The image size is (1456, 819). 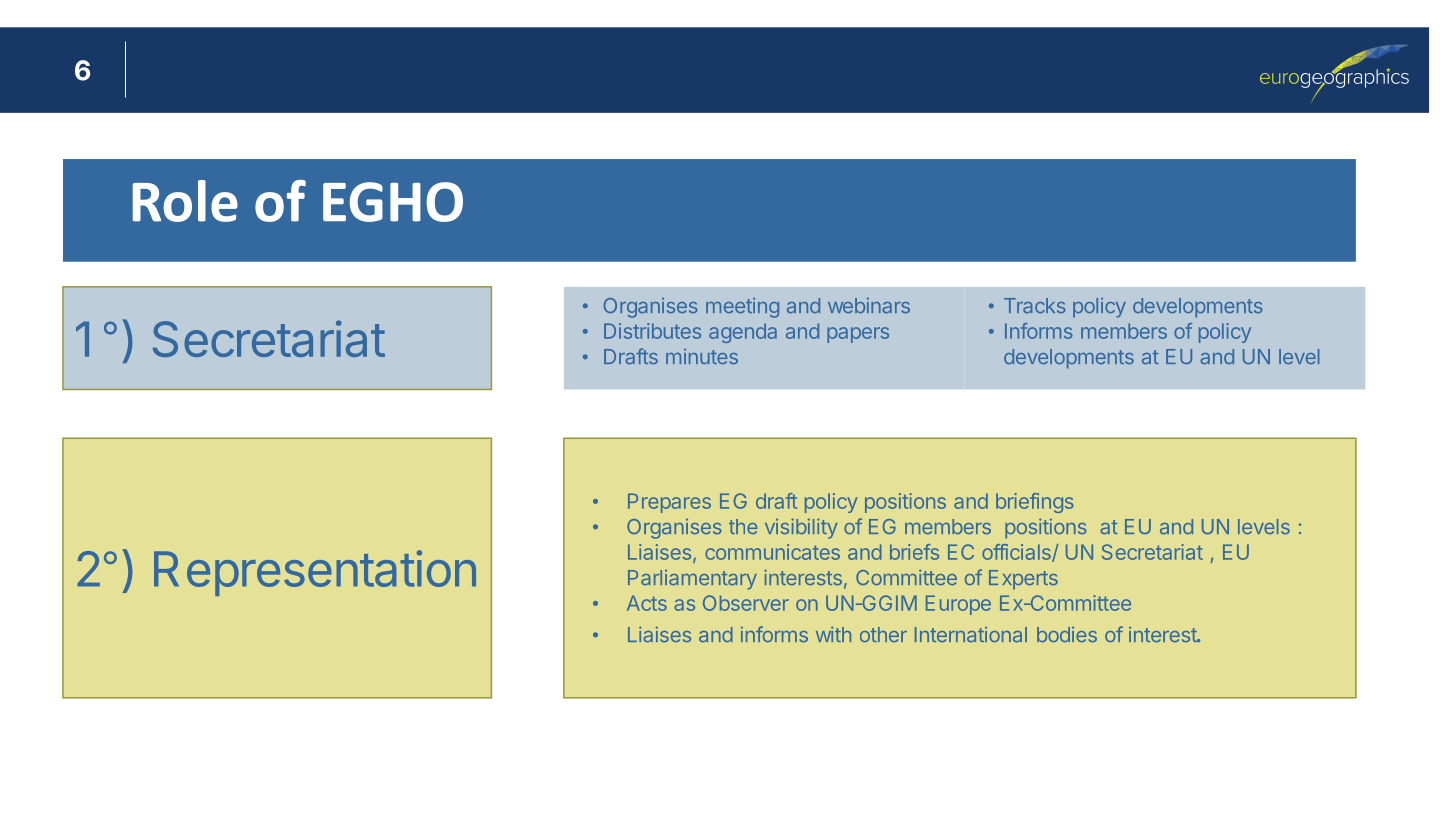 I want to click on Representation, so click(x=315, y=573).
